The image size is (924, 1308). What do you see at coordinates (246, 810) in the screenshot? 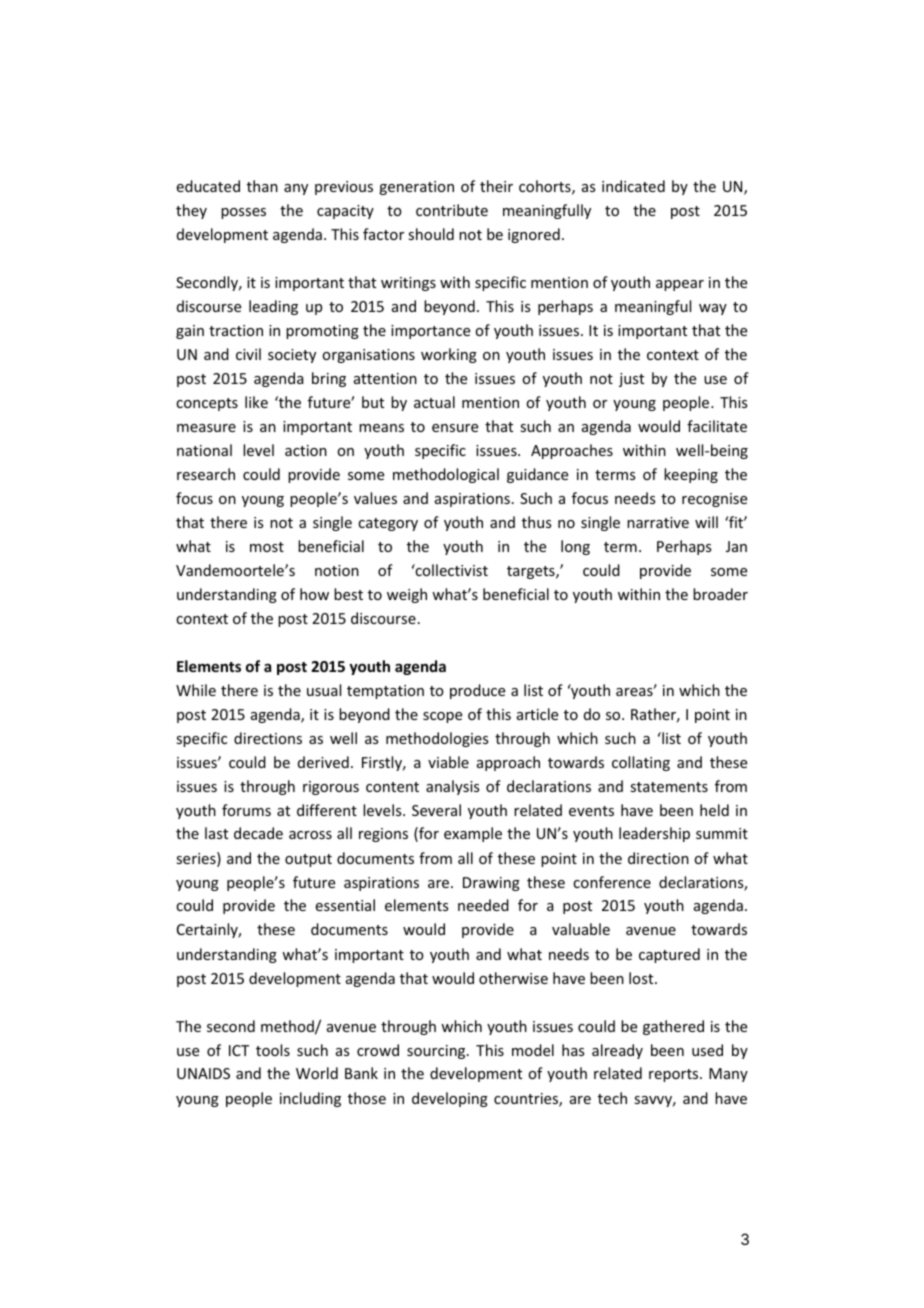
I see `forums` at bounding box center [246, 810].
